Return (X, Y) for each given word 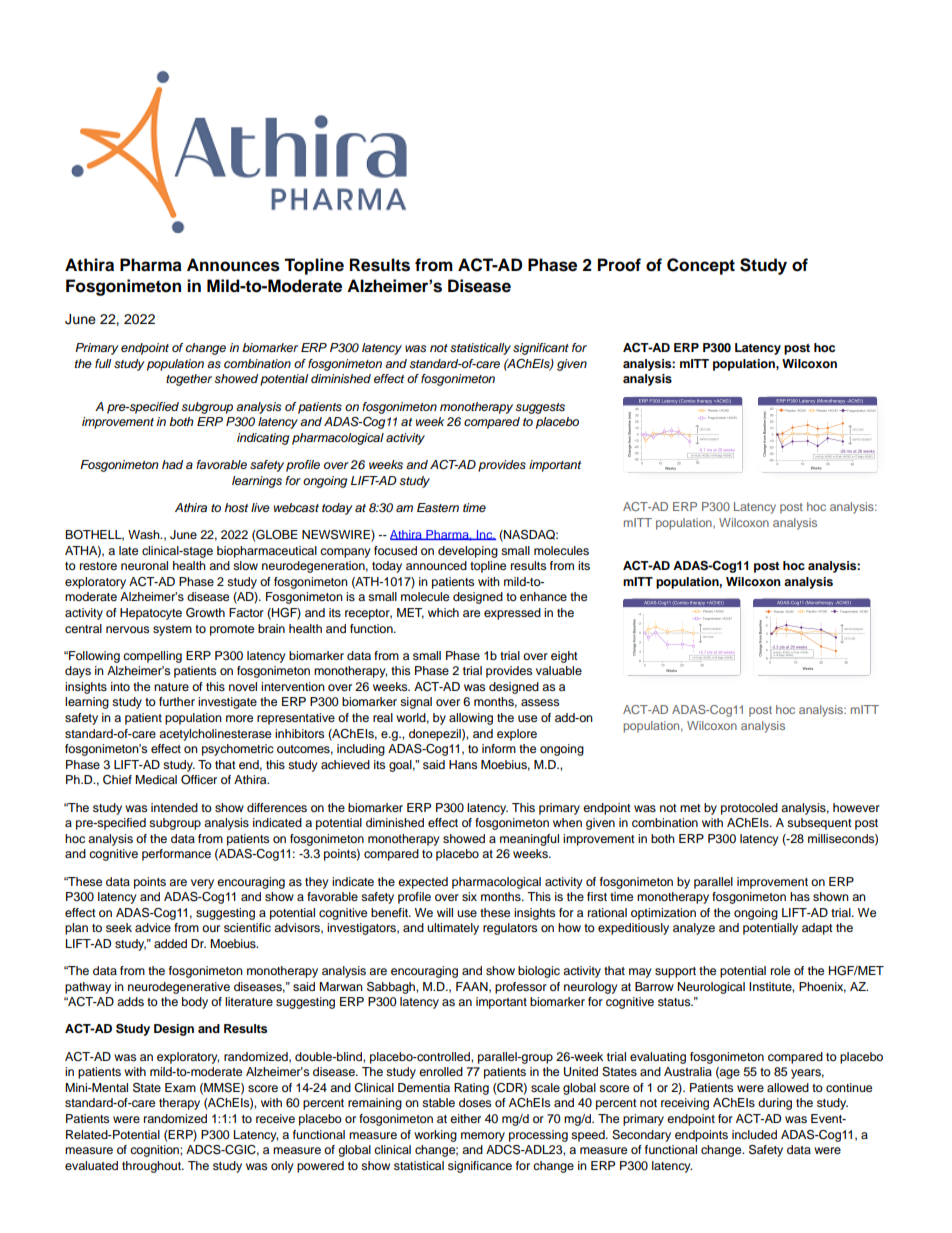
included (754, 1134)
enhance (543, 596)
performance (176, 855)
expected (423, 883)
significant (541, 349)
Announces (233, 265)
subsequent (819, 824)
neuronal (144, 565)
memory (483, 1137)
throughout (152, 1167)
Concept (701, 266)
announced (436, 565)
